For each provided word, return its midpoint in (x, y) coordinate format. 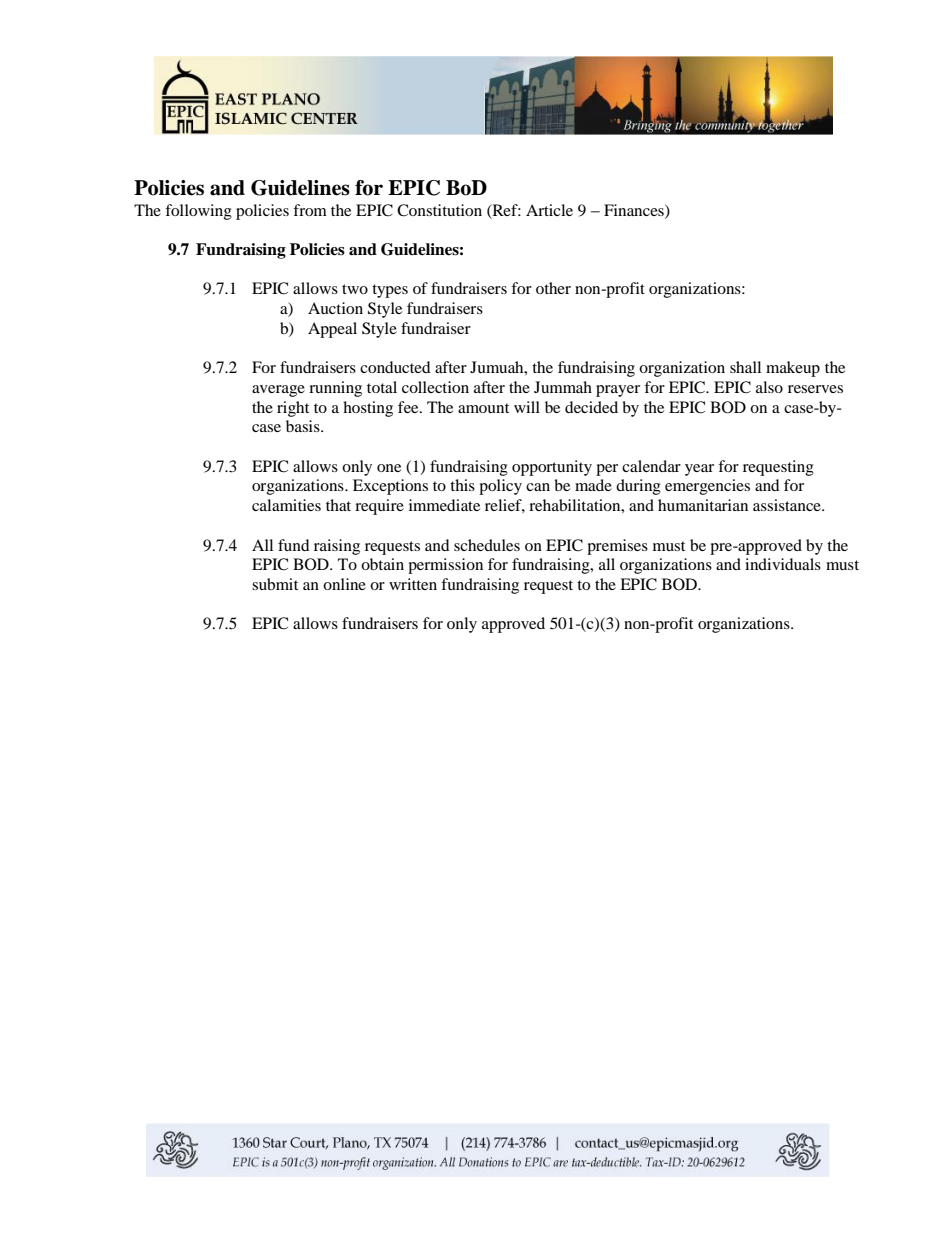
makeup (793, 369)
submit (275, 584)
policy (500, 487)
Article (549, 210)
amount (483, 408)
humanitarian (703, 505)
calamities (286, 505)
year (699, 470)
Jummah (563, 387)
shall (745, 367)
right (293, 409)
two (355, 289)
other (553, 288)
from (310, 210)
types (390, 291)
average (278, 391)
